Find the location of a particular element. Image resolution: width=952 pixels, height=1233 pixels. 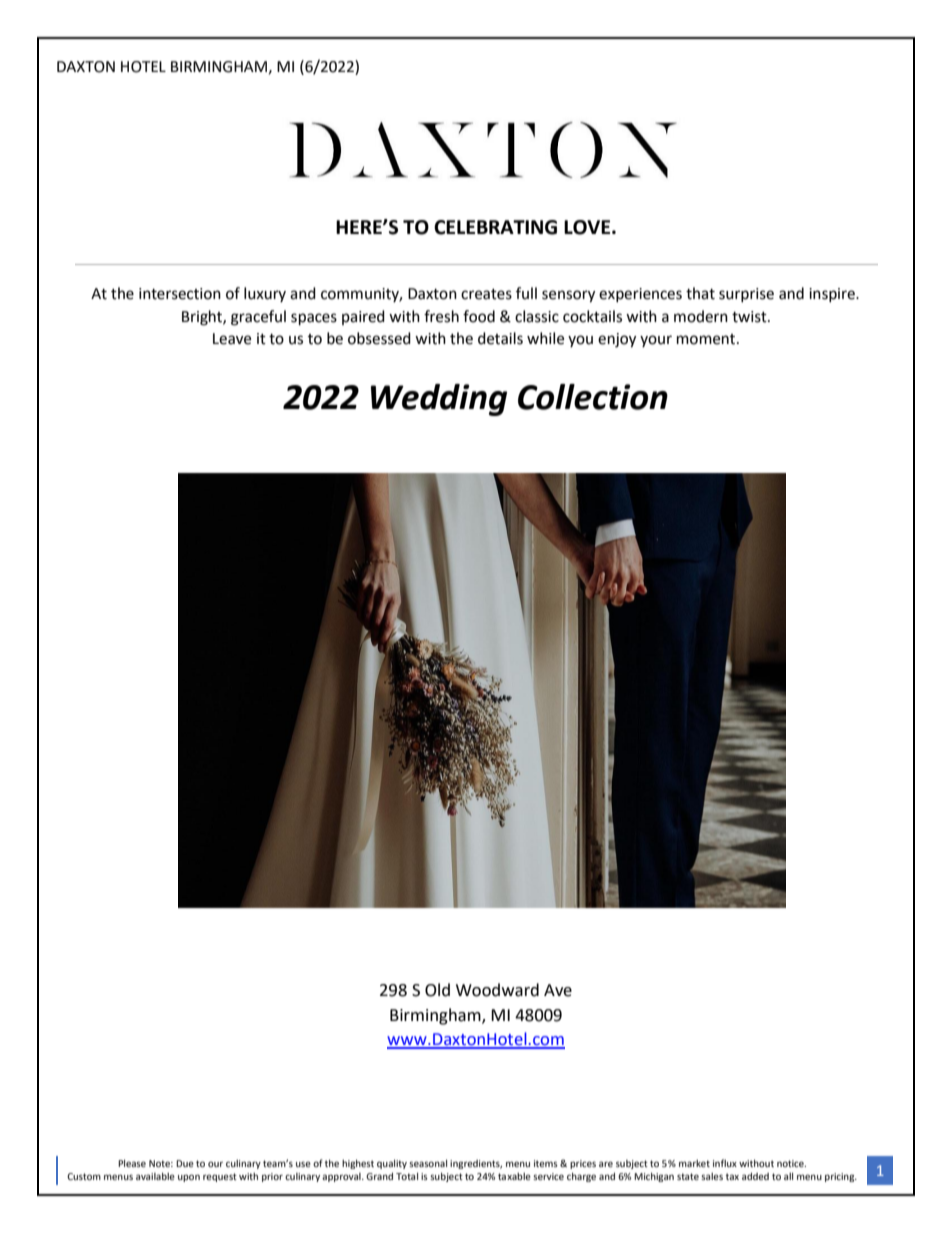

ingredients is located at coordinates (476, 1164).
